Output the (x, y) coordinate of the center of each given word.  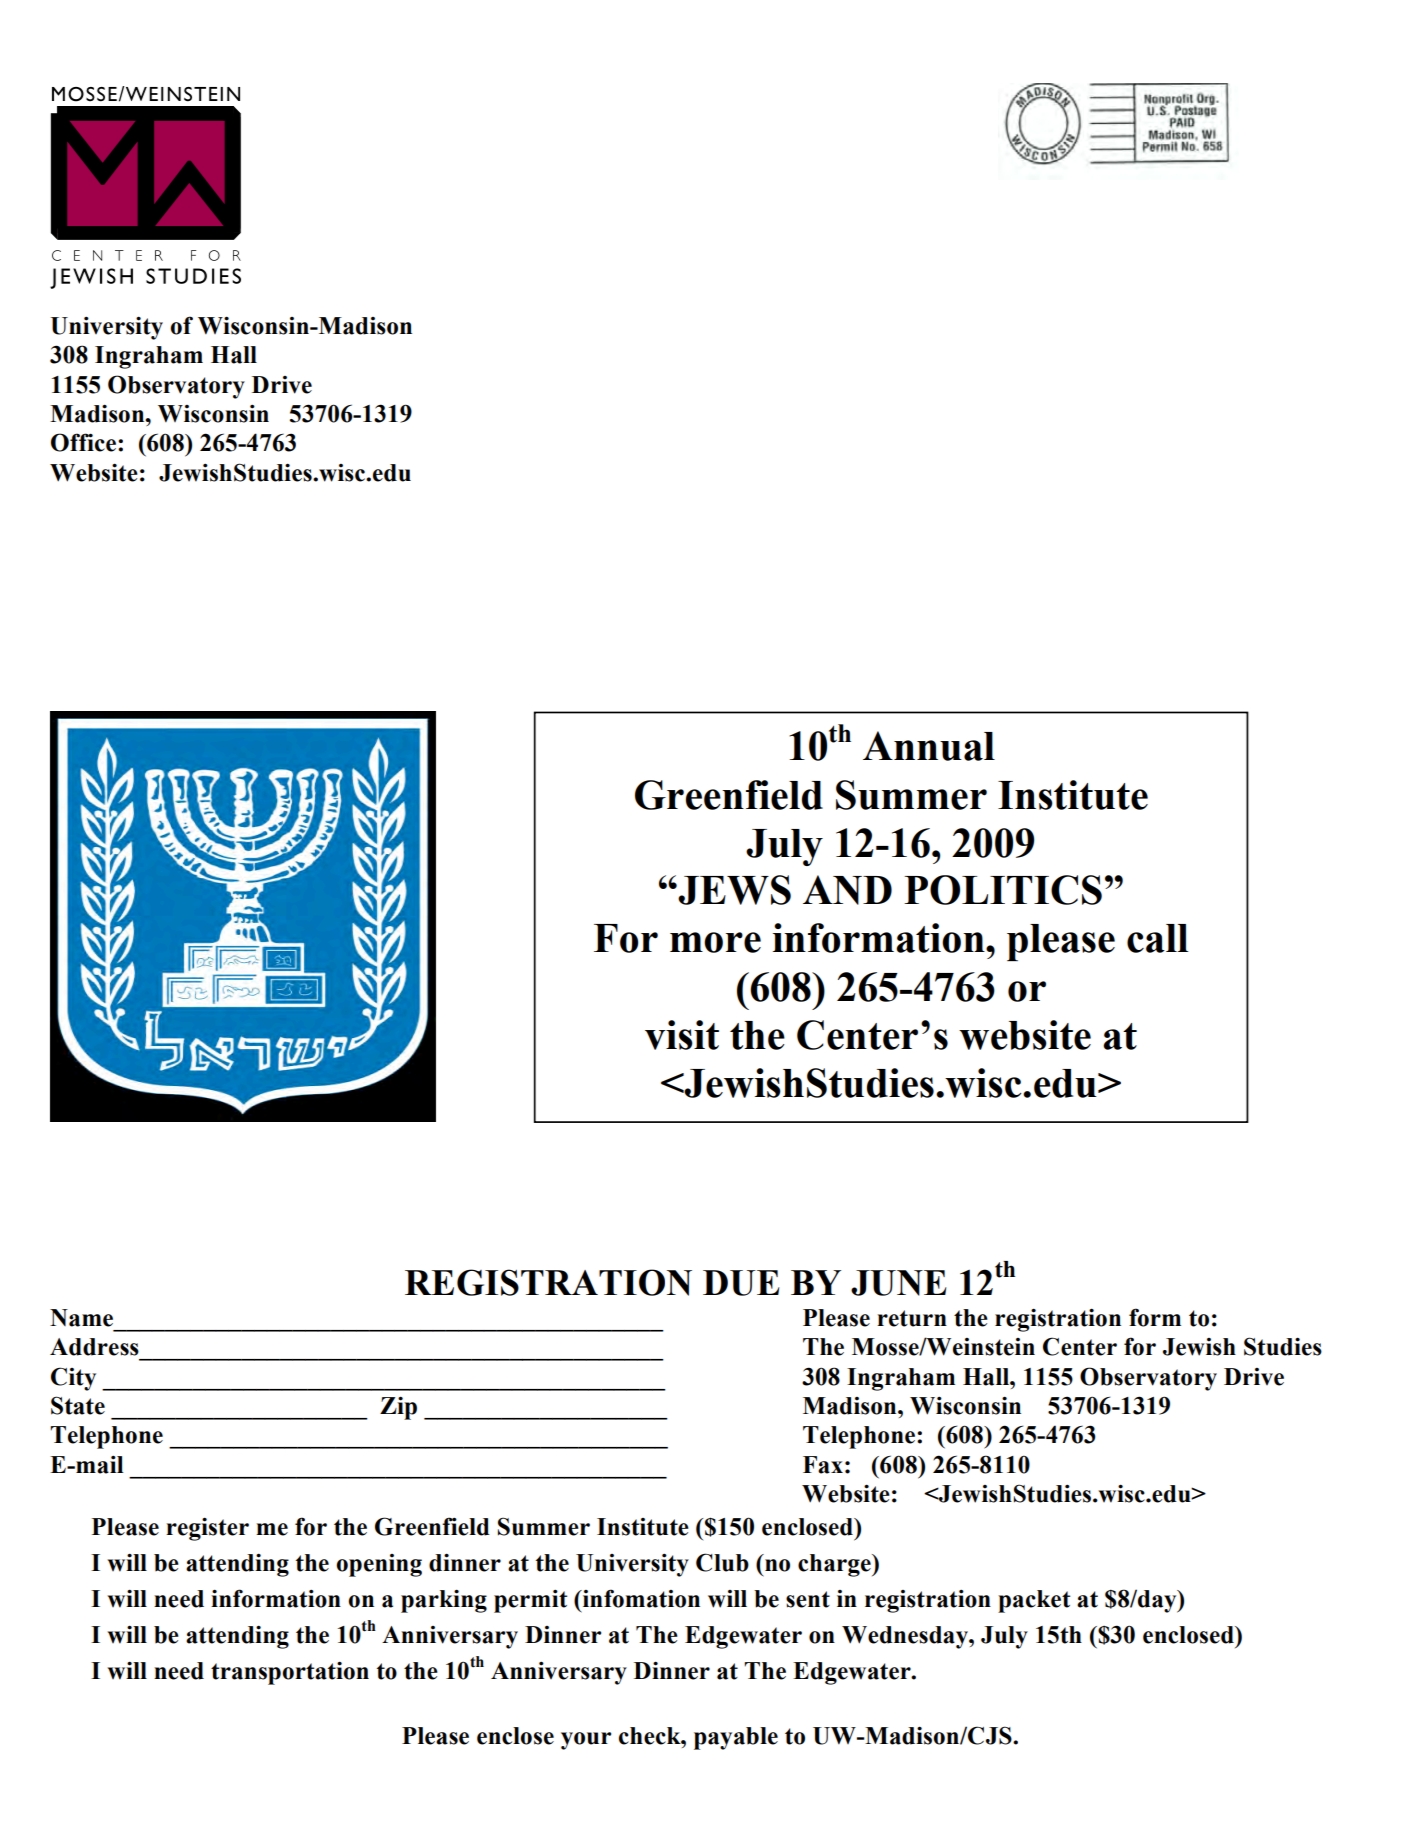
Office (83, 442)
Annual (929, 746)
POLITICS (1003, 890)
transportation (290, 1673)
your (586, 1741)
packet (1034, 1601)
